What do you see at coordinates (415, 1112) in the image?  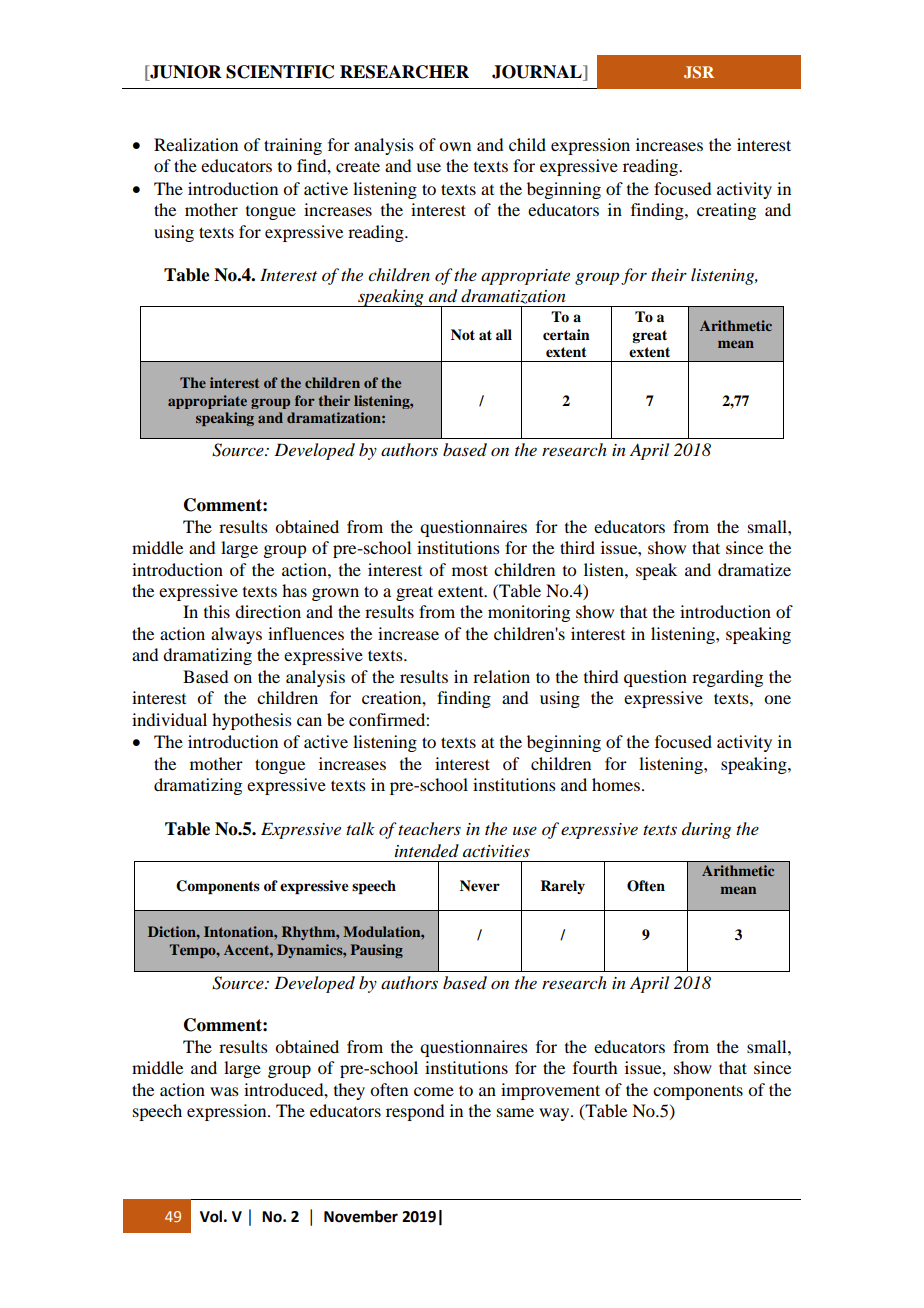 I see `respond` at bounding box center [415, 1112].
